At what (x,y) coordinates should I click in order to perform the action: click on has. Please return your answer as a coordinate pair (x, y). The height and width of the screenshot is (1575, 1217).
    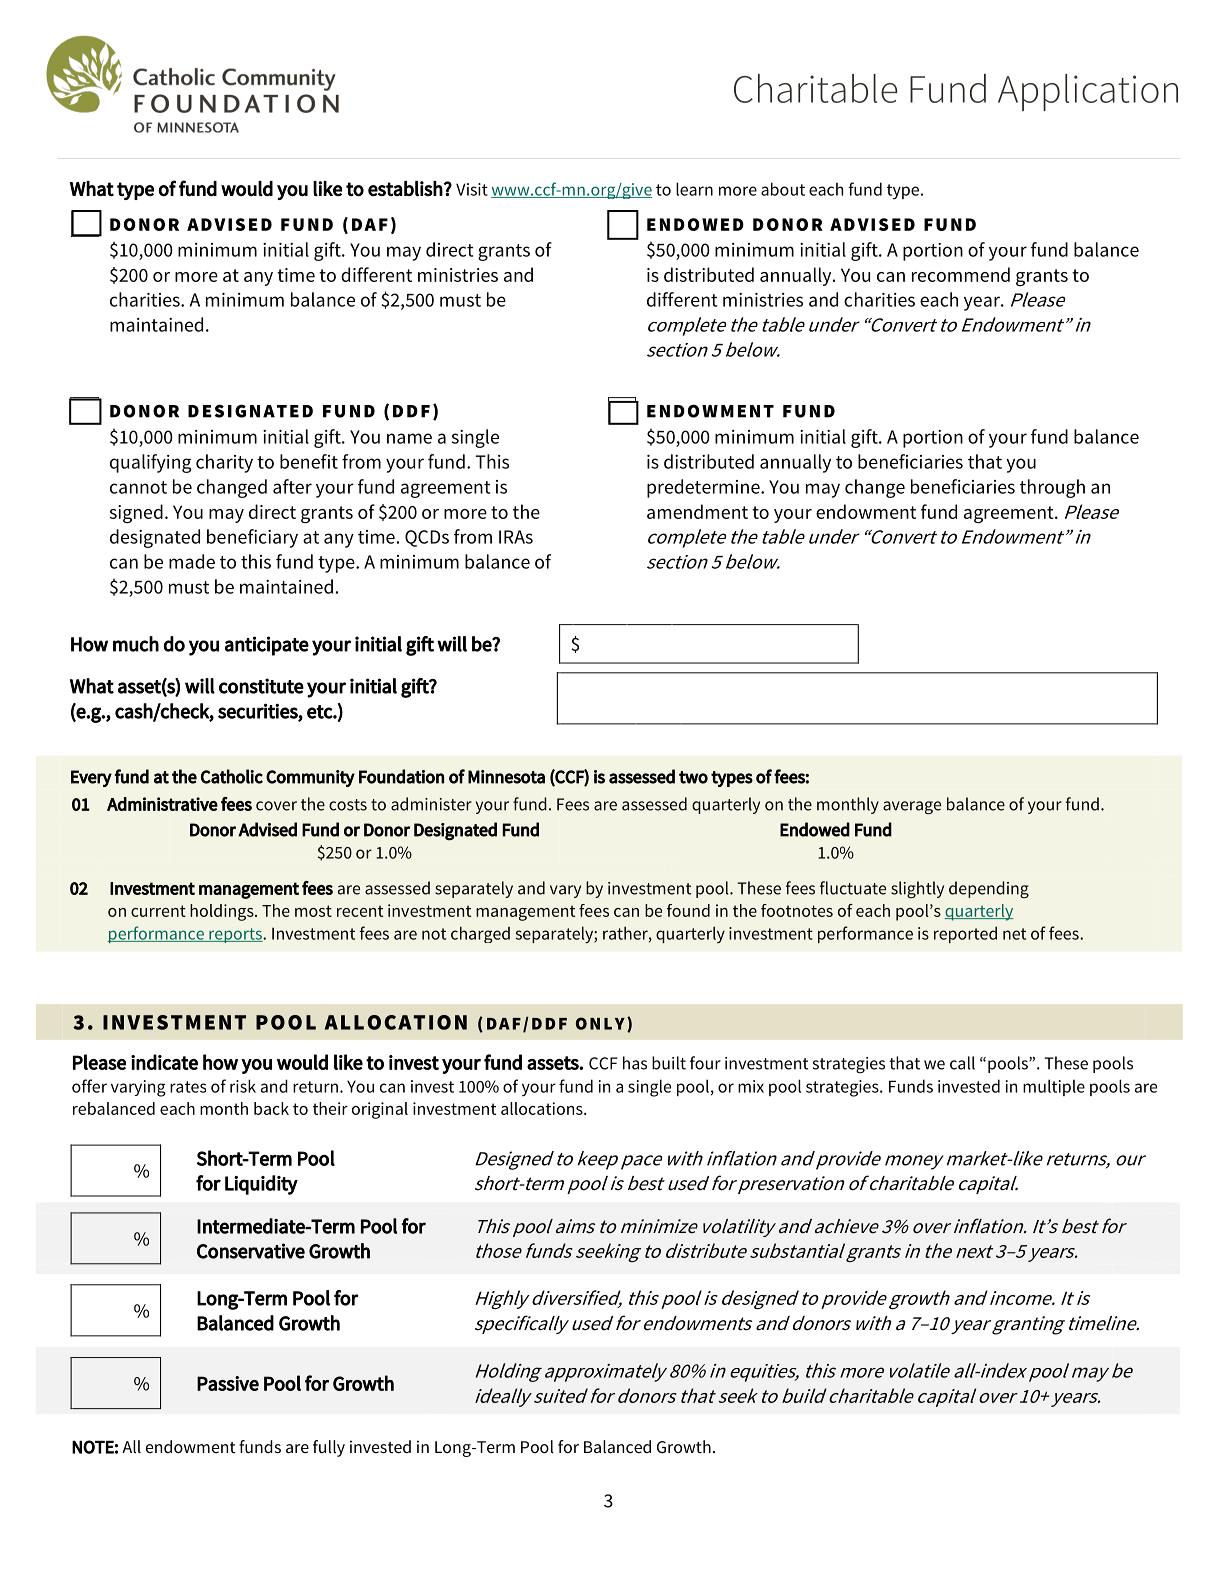
    Looking at the image, I should click on (635, 1063).
